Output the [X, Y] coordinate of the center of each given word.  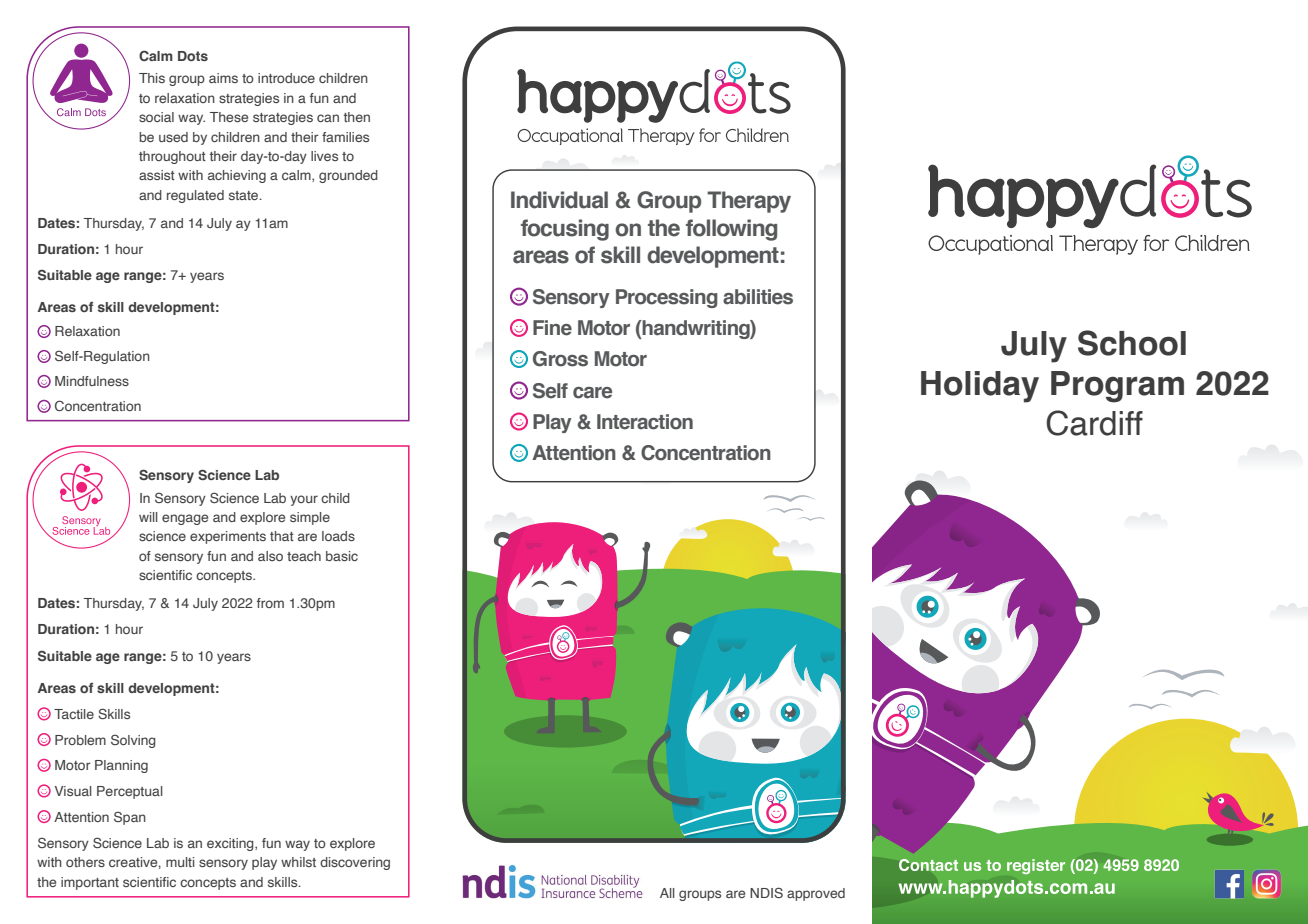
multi [180, 862]
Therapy [749, 202]
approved [816, 894]
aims [223, 78]
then [357, 117]
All [667, 893]
